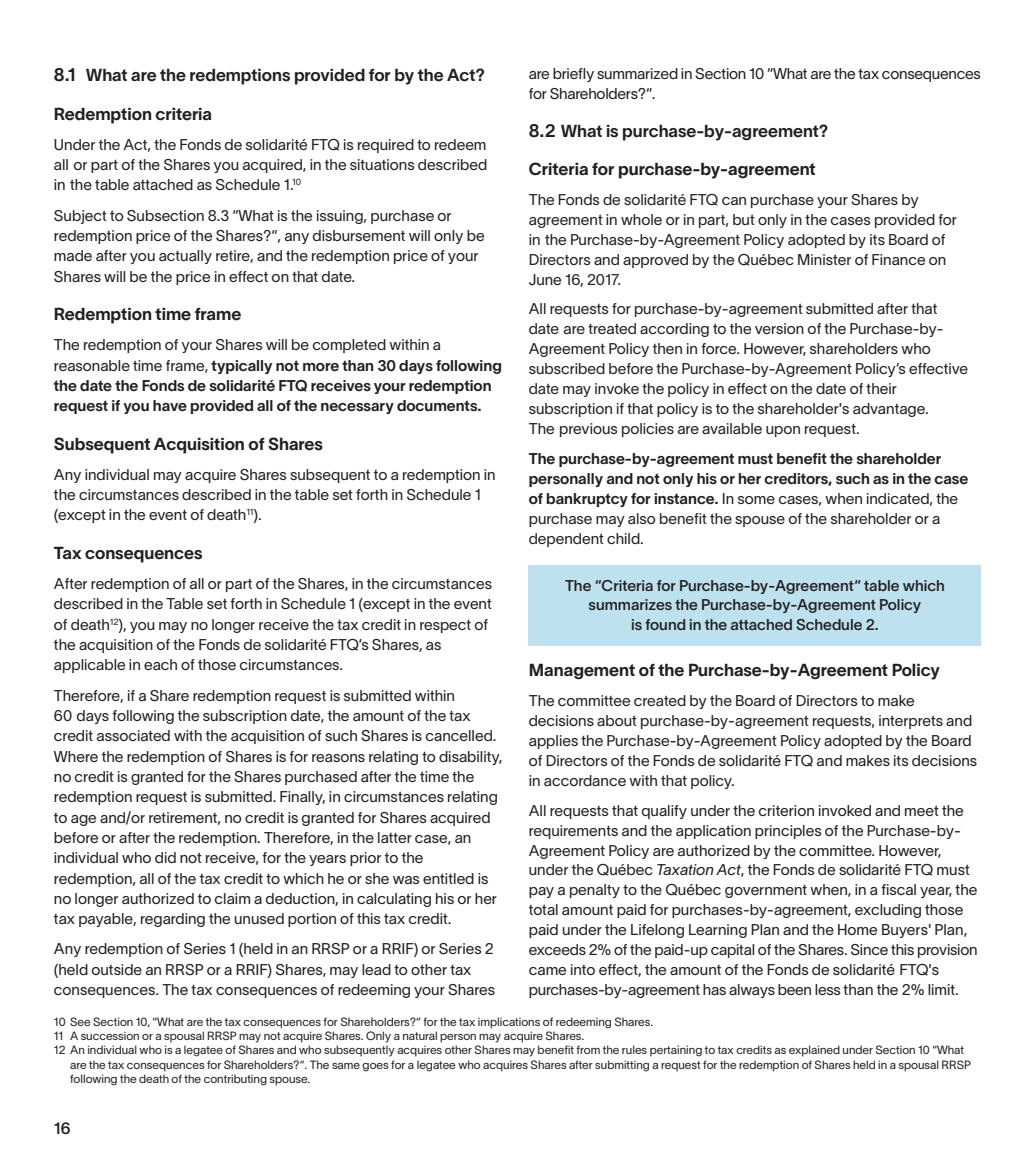 The width and height of the document is (1036, 1166). I want to click on Subject, so click(80, 217).
